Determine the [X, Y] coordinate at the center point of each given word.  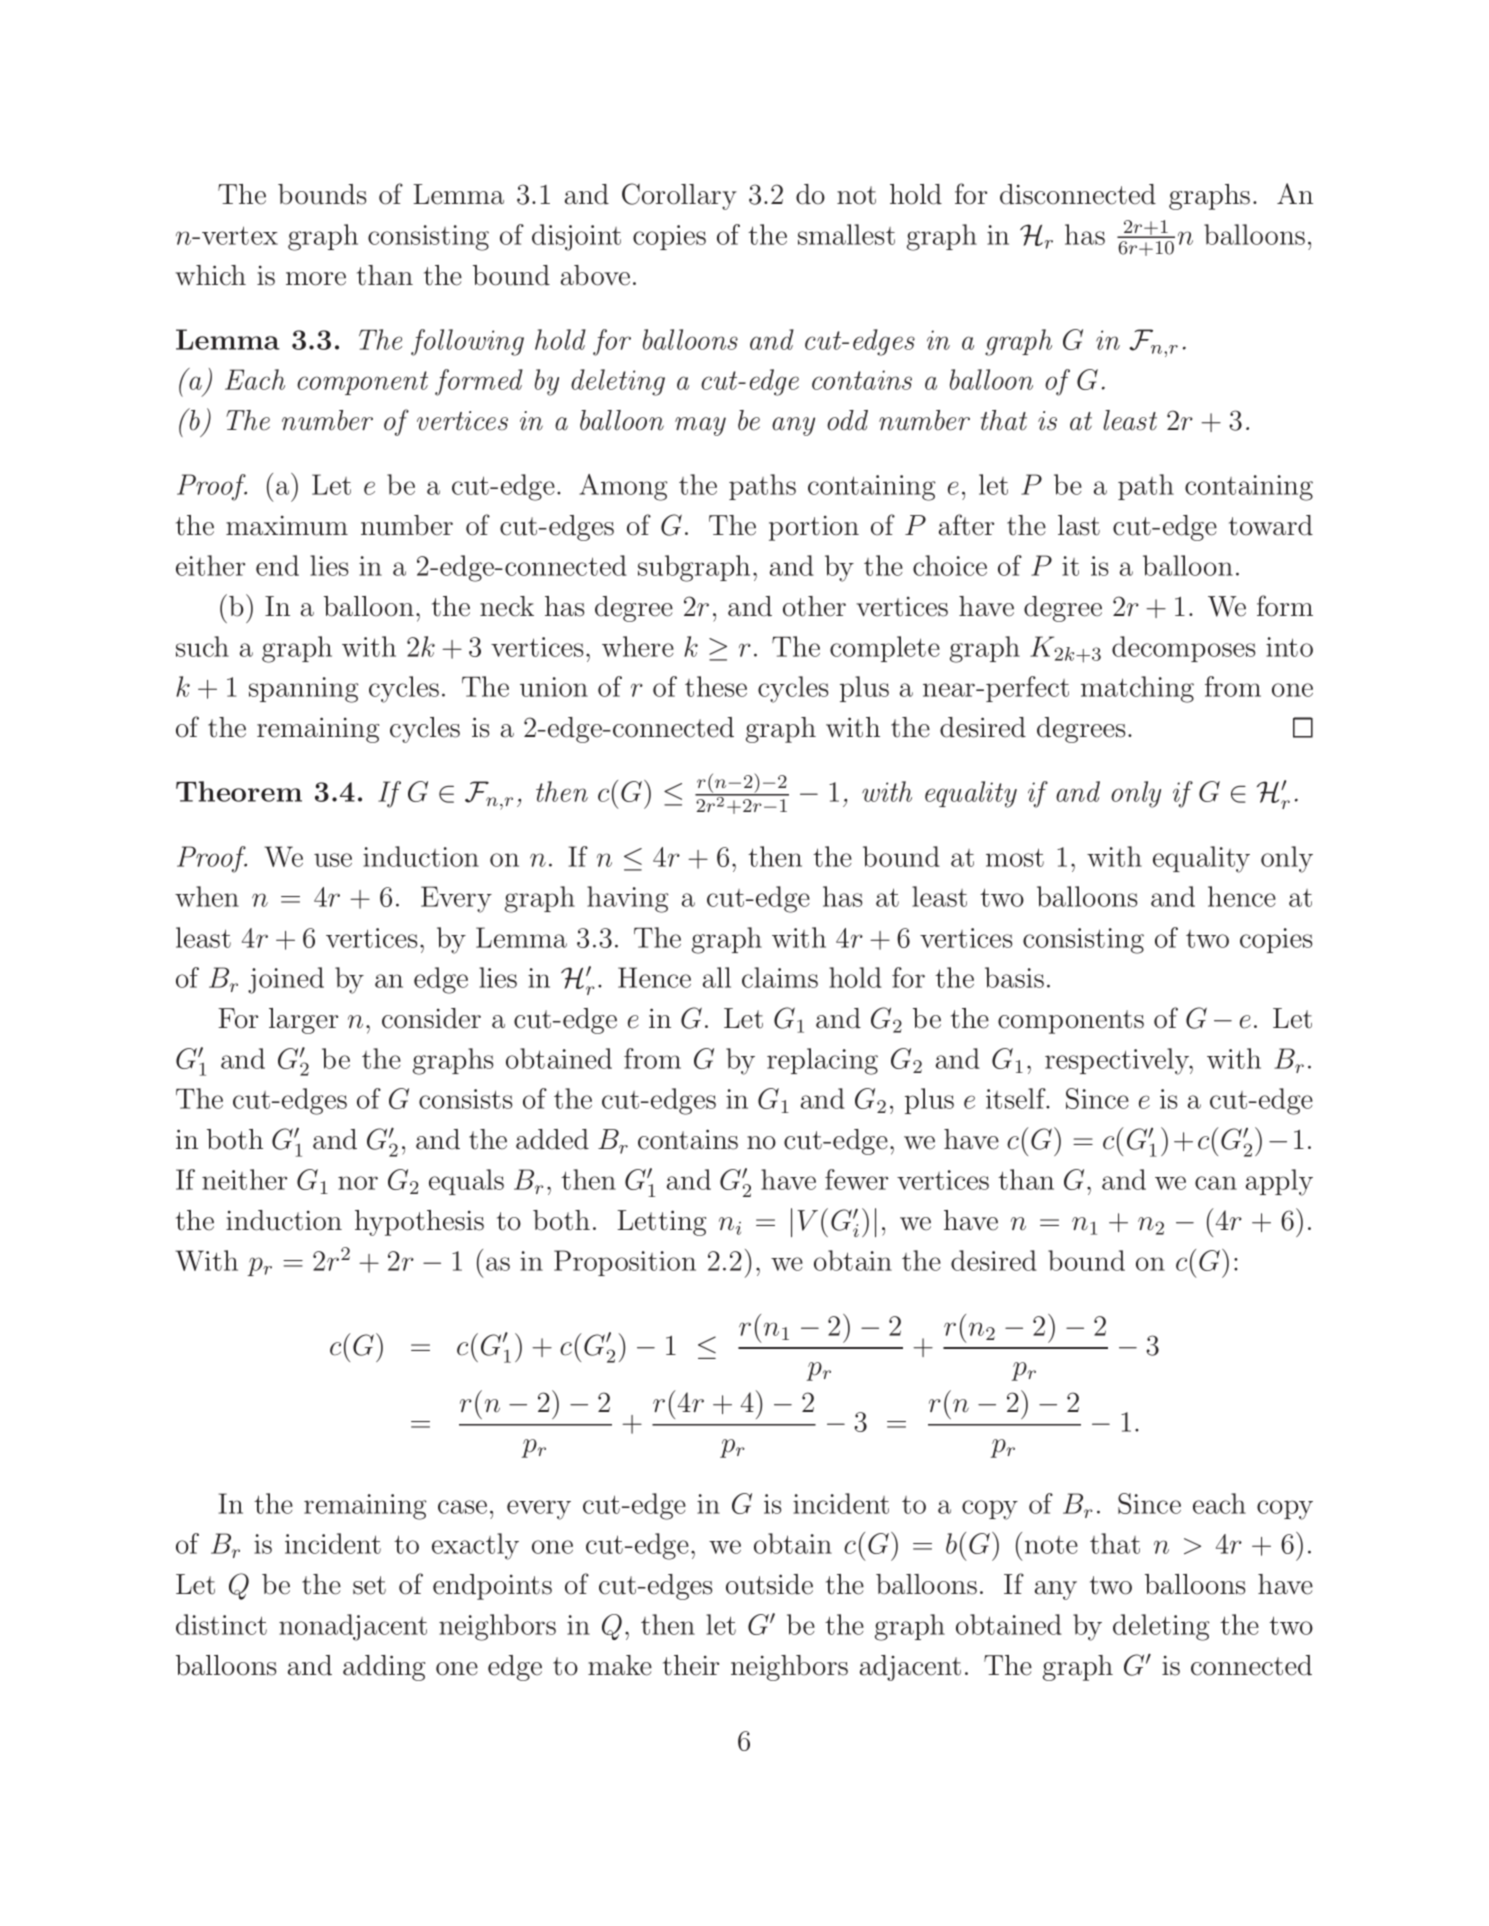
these [716, 686]
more [316, 279]
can [1216, 1183]
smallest [846, 234]
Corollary [679, 196]
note [1051, 1545]
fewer [856, 1179]
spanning [304, 690]
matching [1137, 689]
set [369, 1585]
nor [358, 1183]
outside [769, 1584]
